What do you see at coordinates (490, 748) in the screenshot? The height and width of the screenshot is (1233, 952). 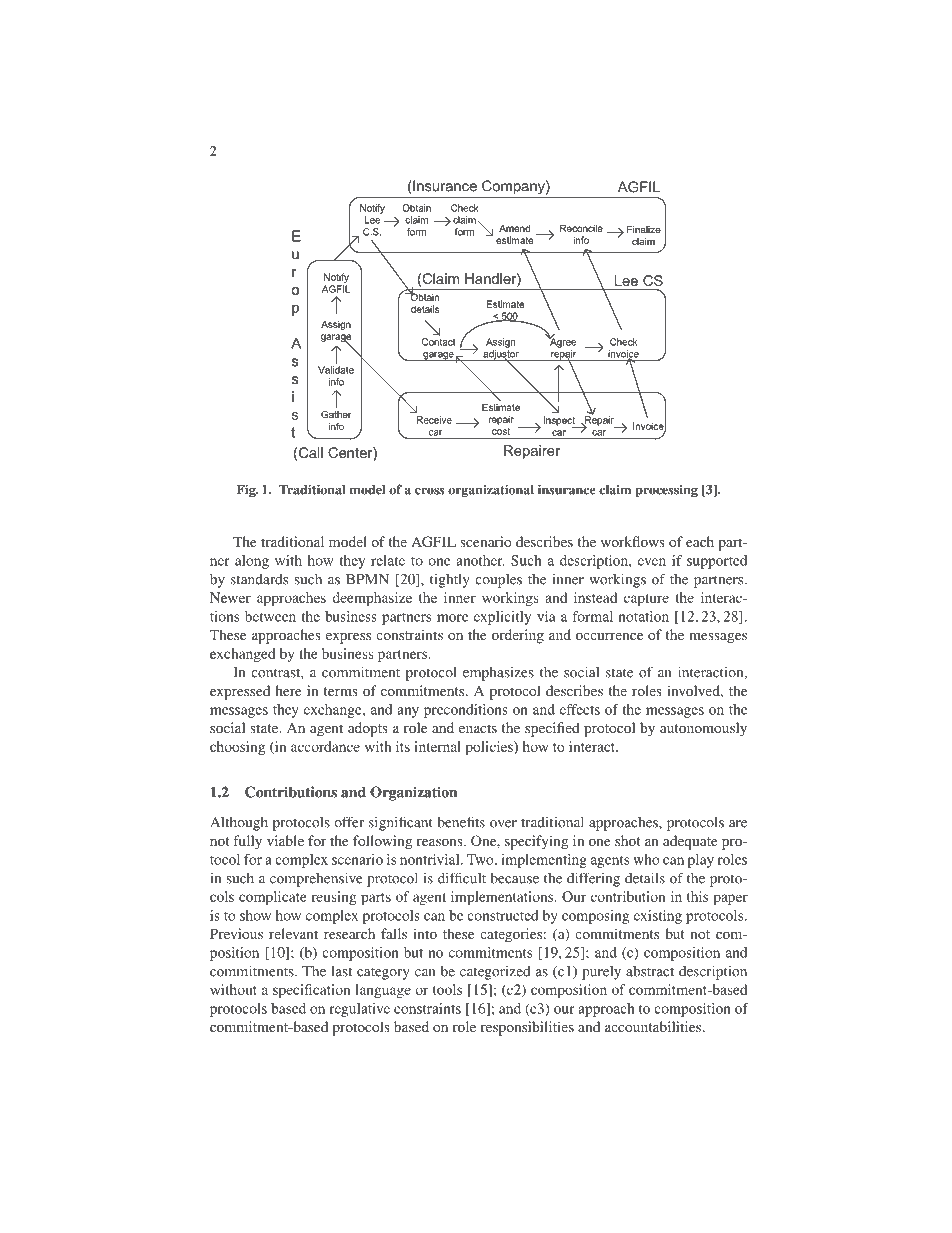 I see `policies` at bounding box center [490, 748].
